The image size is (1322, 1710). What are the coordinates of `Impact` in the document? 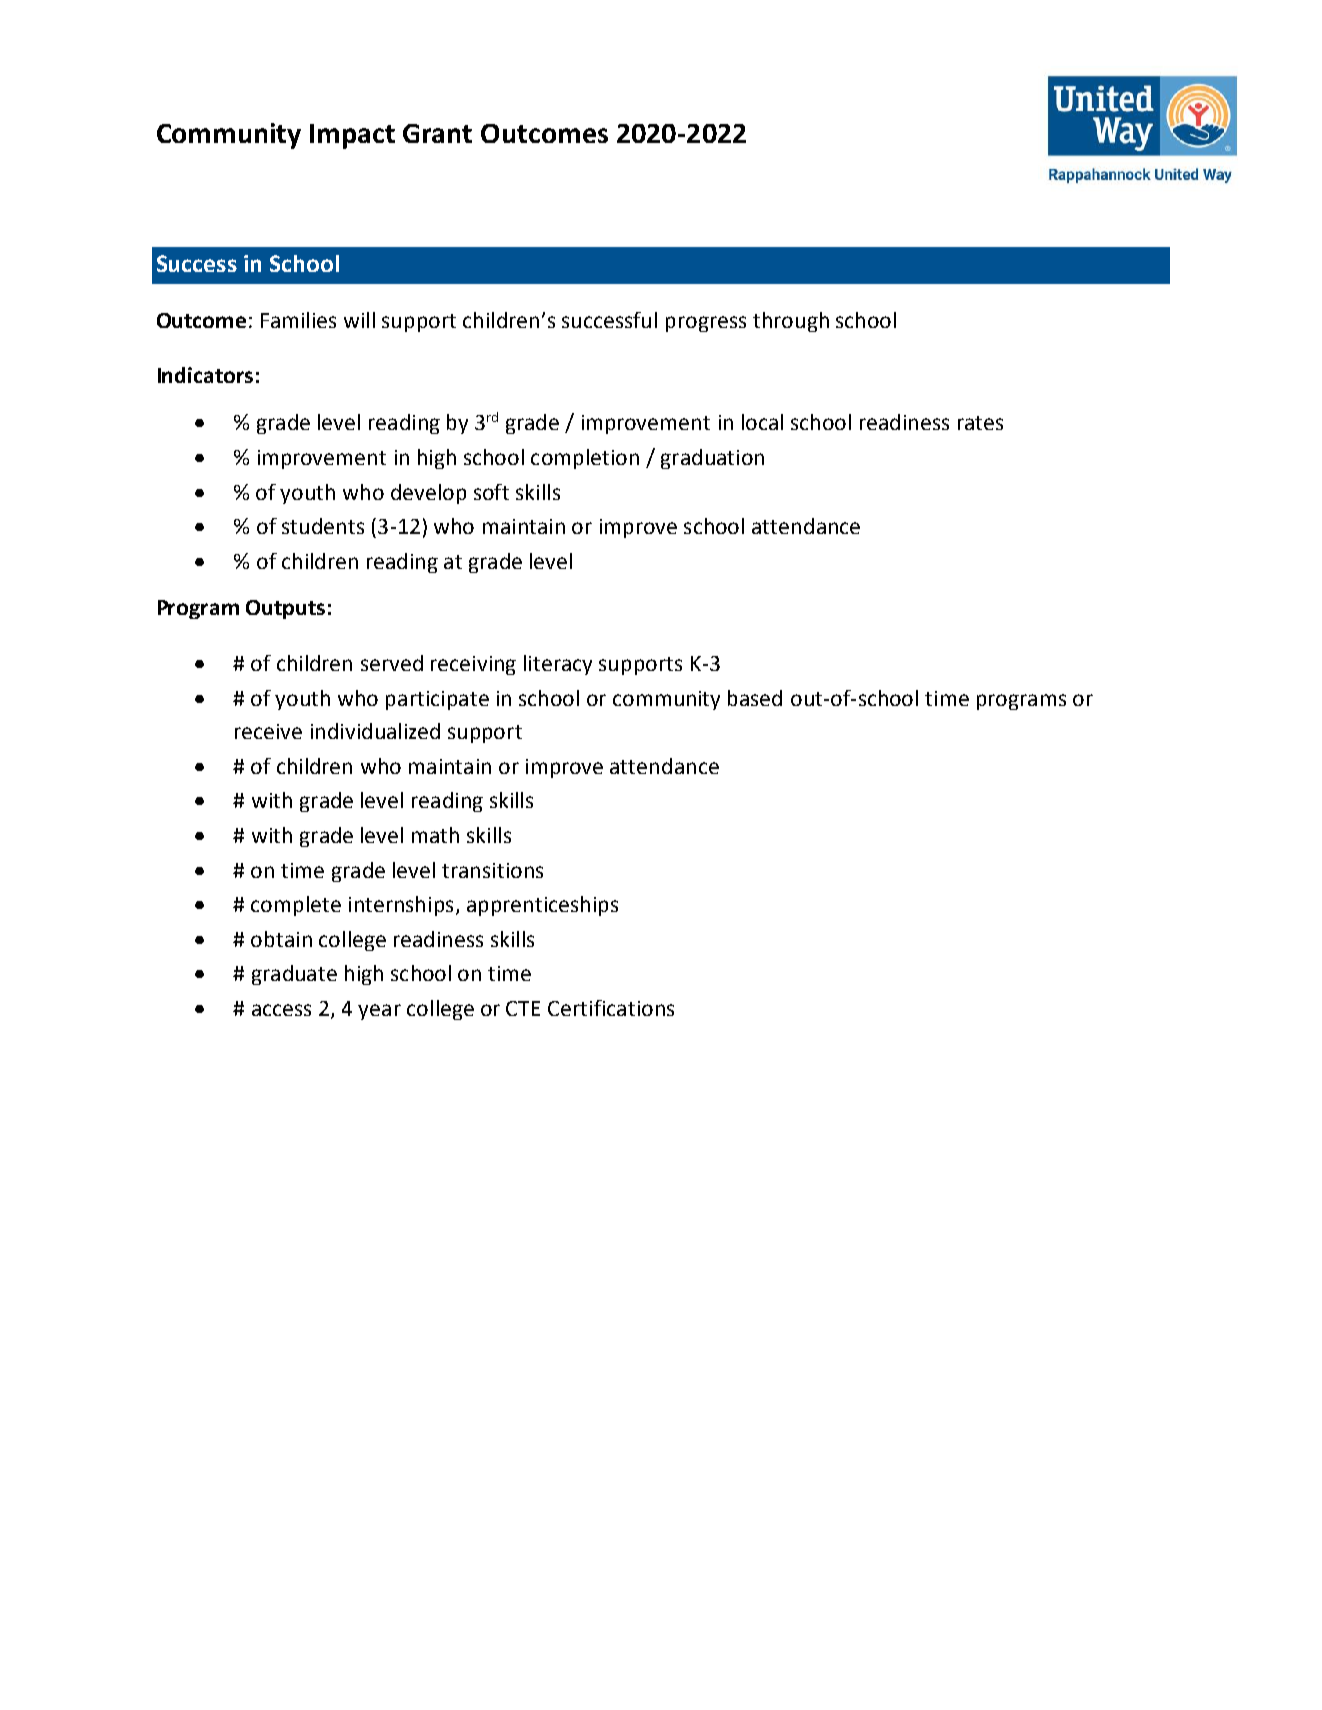 It's located at (352, 136).
